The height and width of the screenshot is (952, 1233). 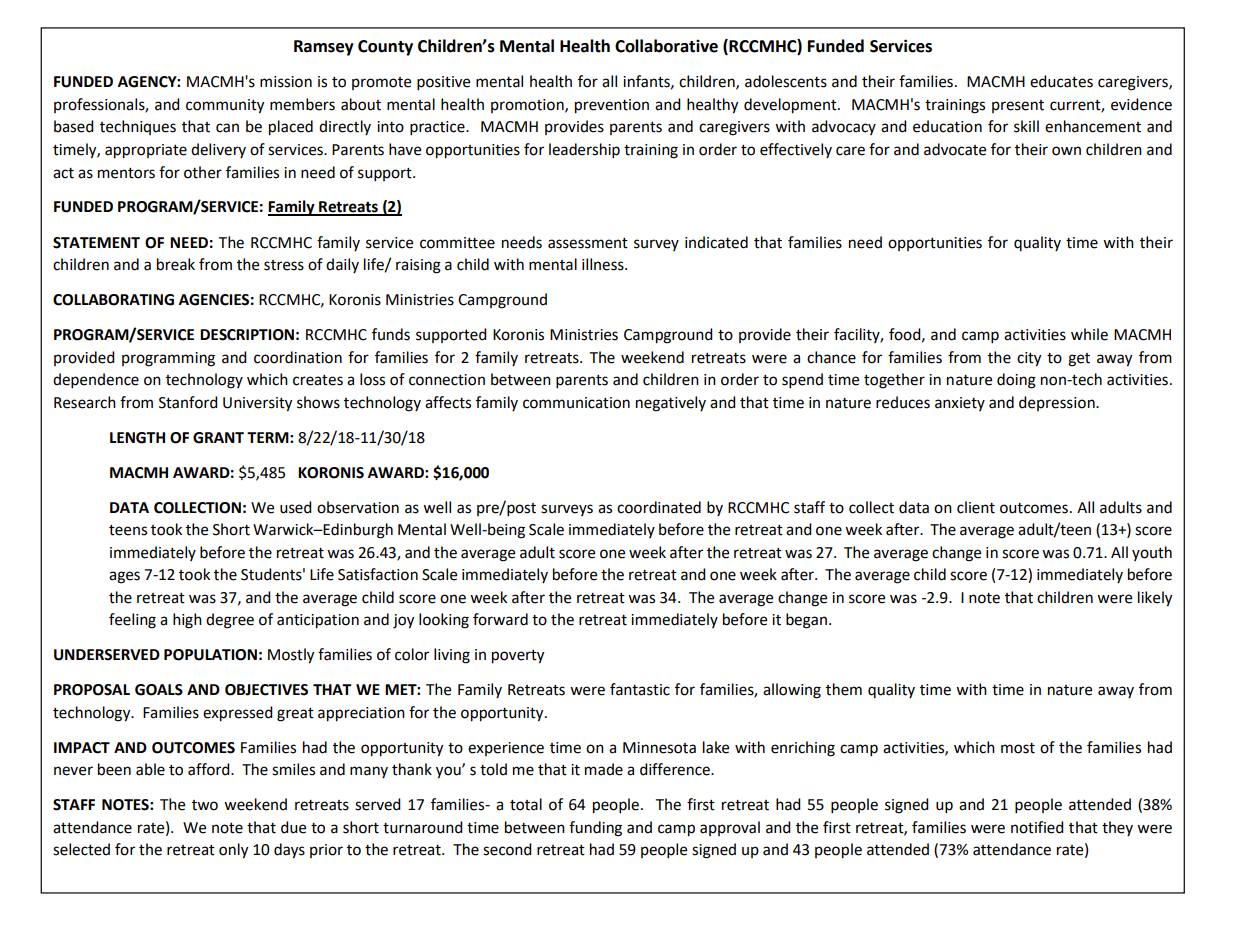 What do you see at coordinates (1061, 81) in the screenshot?
I see `educates` at bounding box center [1061, 81].
